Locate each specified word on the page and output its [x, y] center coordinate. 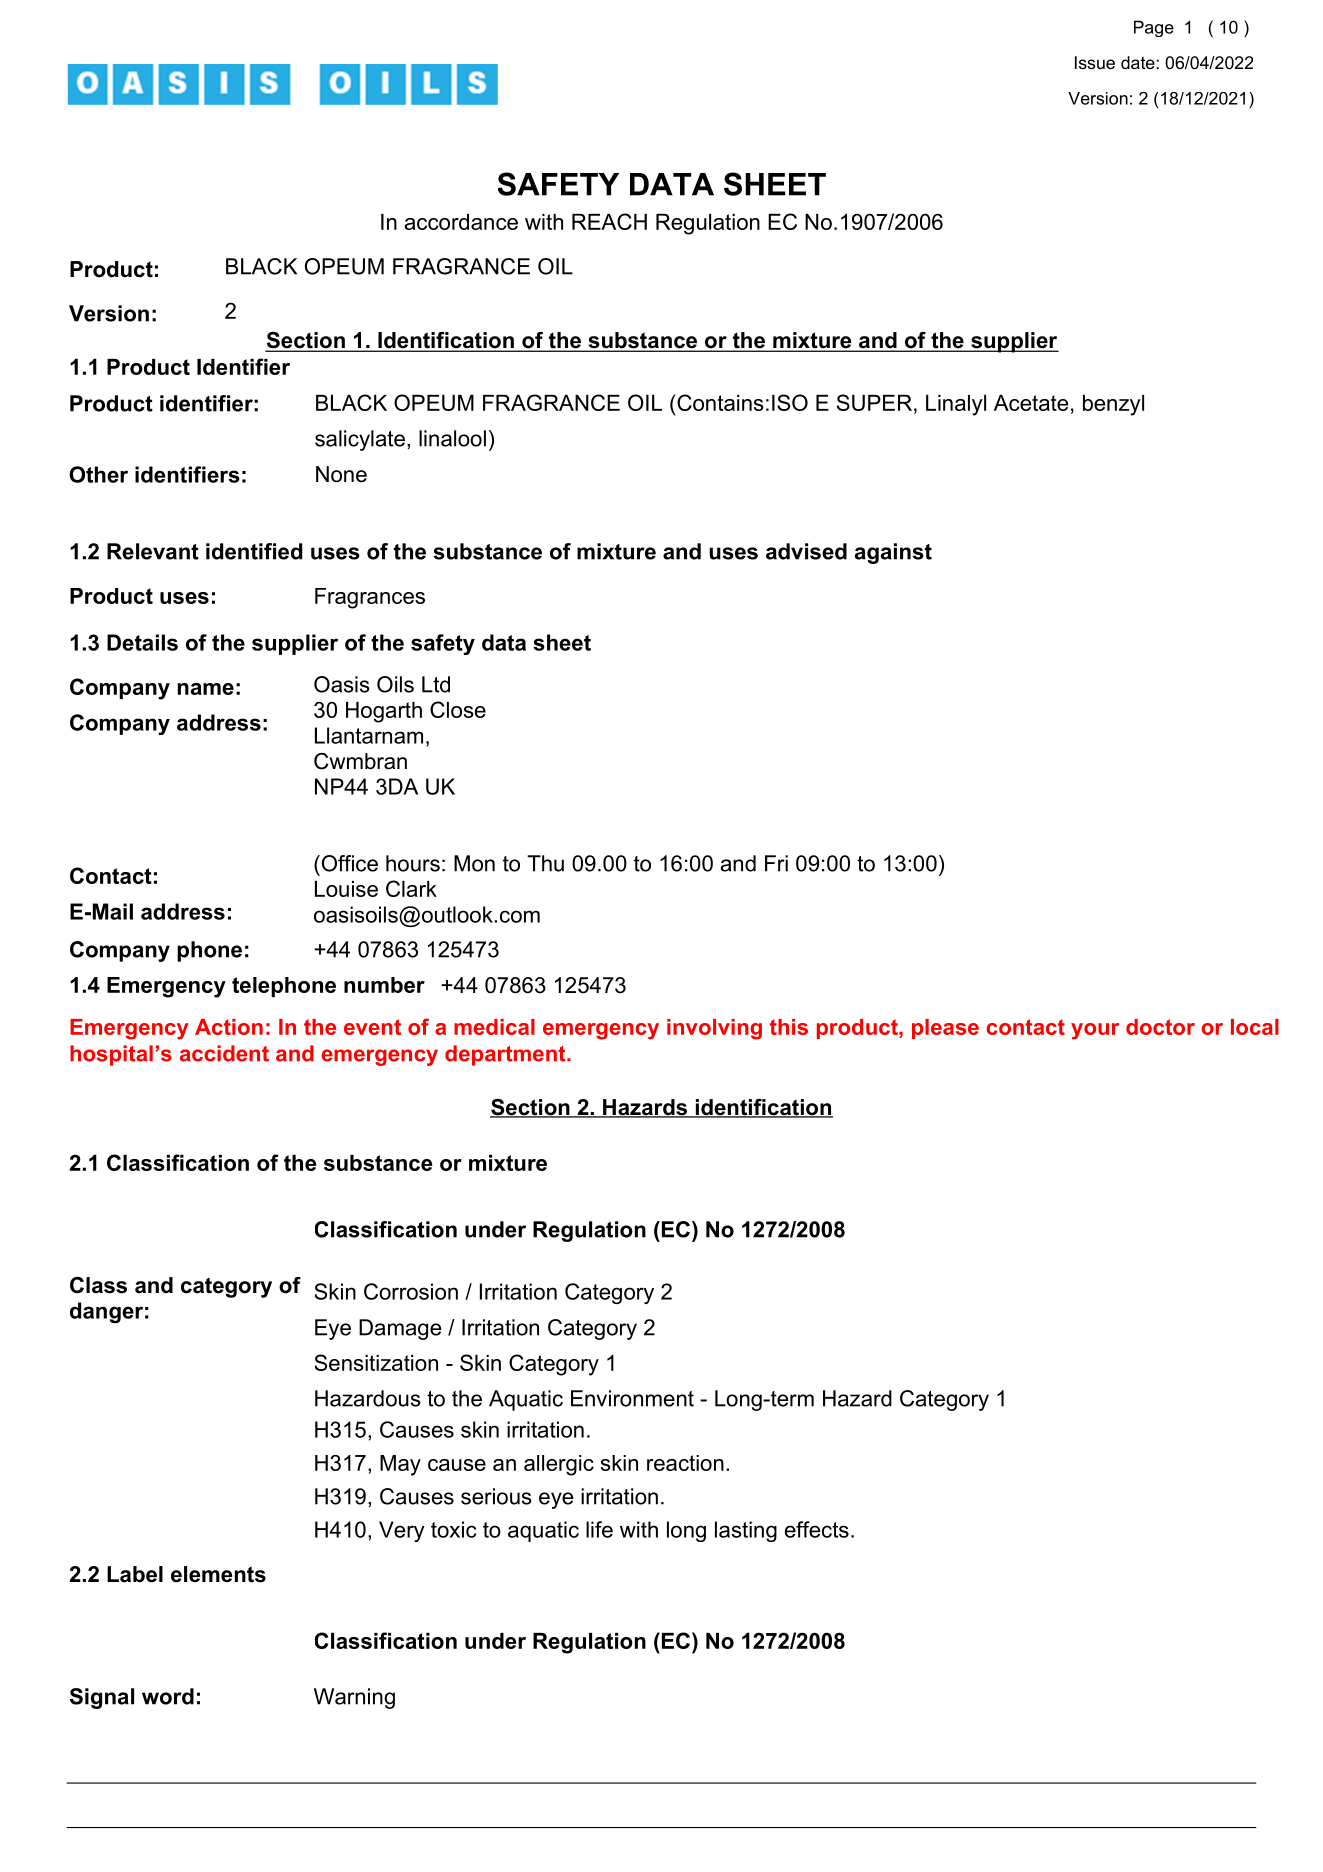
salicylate [360, 440]
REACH [609, 221]
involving [714, 1029]
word [168, 1696]
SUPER [874, 402]
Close [458, 709]
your [1095, 1031]
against [893, 553]
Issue [1095, 62]
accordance [461, 222]
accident [224, 1053]
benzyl [1113, 405]
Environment [632, 1398]
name [206, 689]
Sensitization [376, 1362]
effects [817, 1529]
